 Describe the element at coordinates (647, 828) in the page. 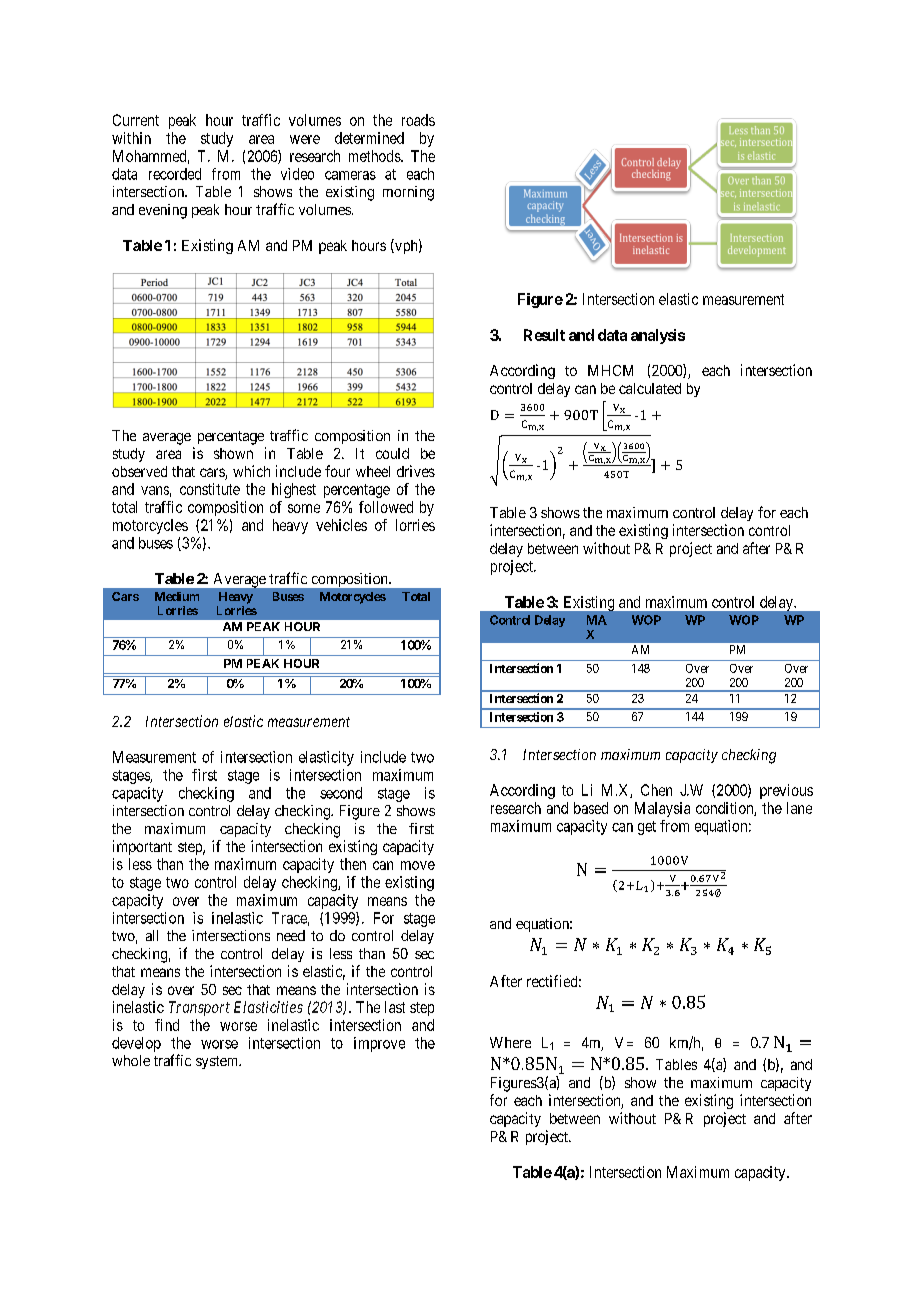

I see `get` at that location.
